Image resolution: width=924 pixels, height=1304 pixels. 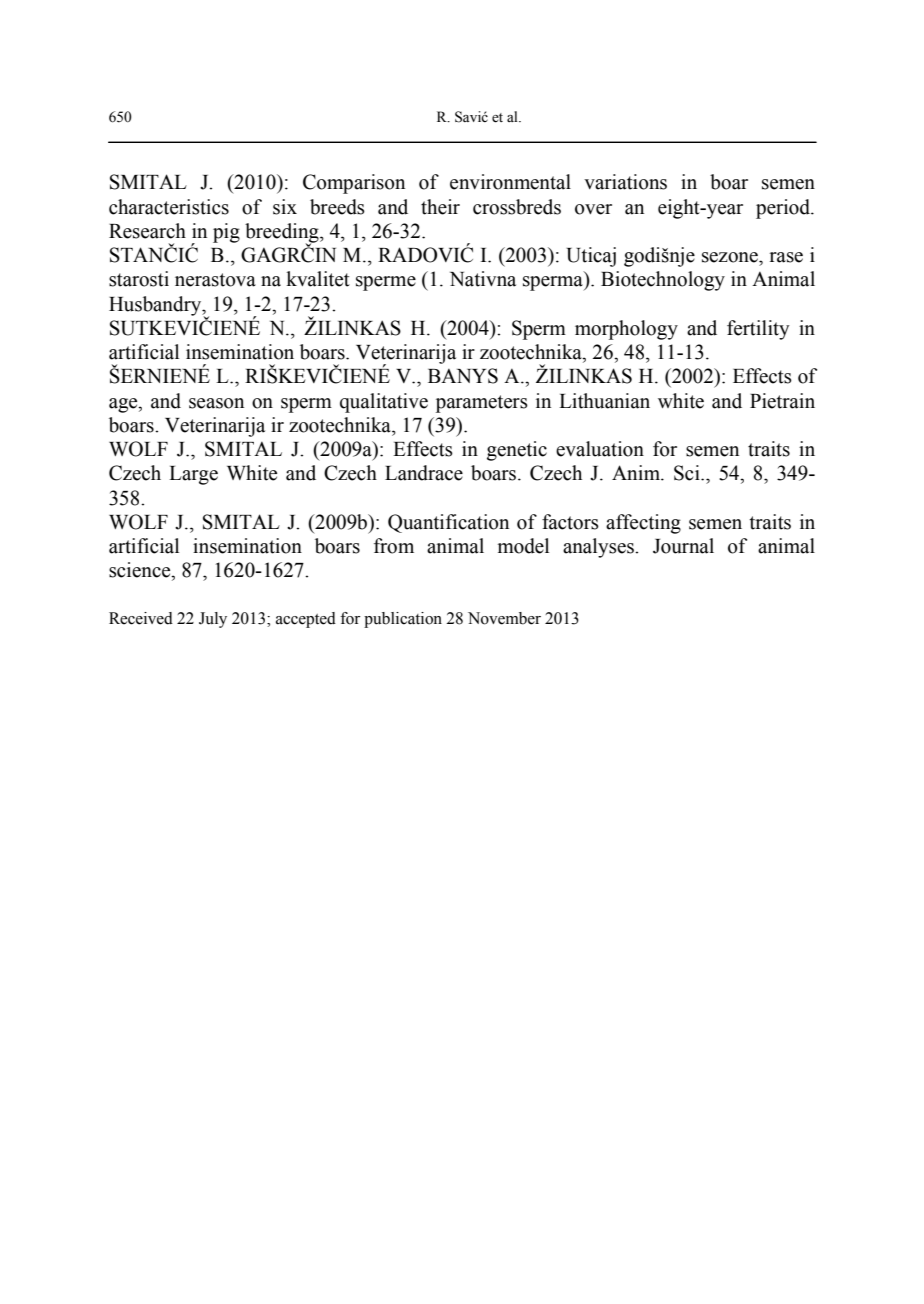 I want to click on November, so click(x=504, y=618).
